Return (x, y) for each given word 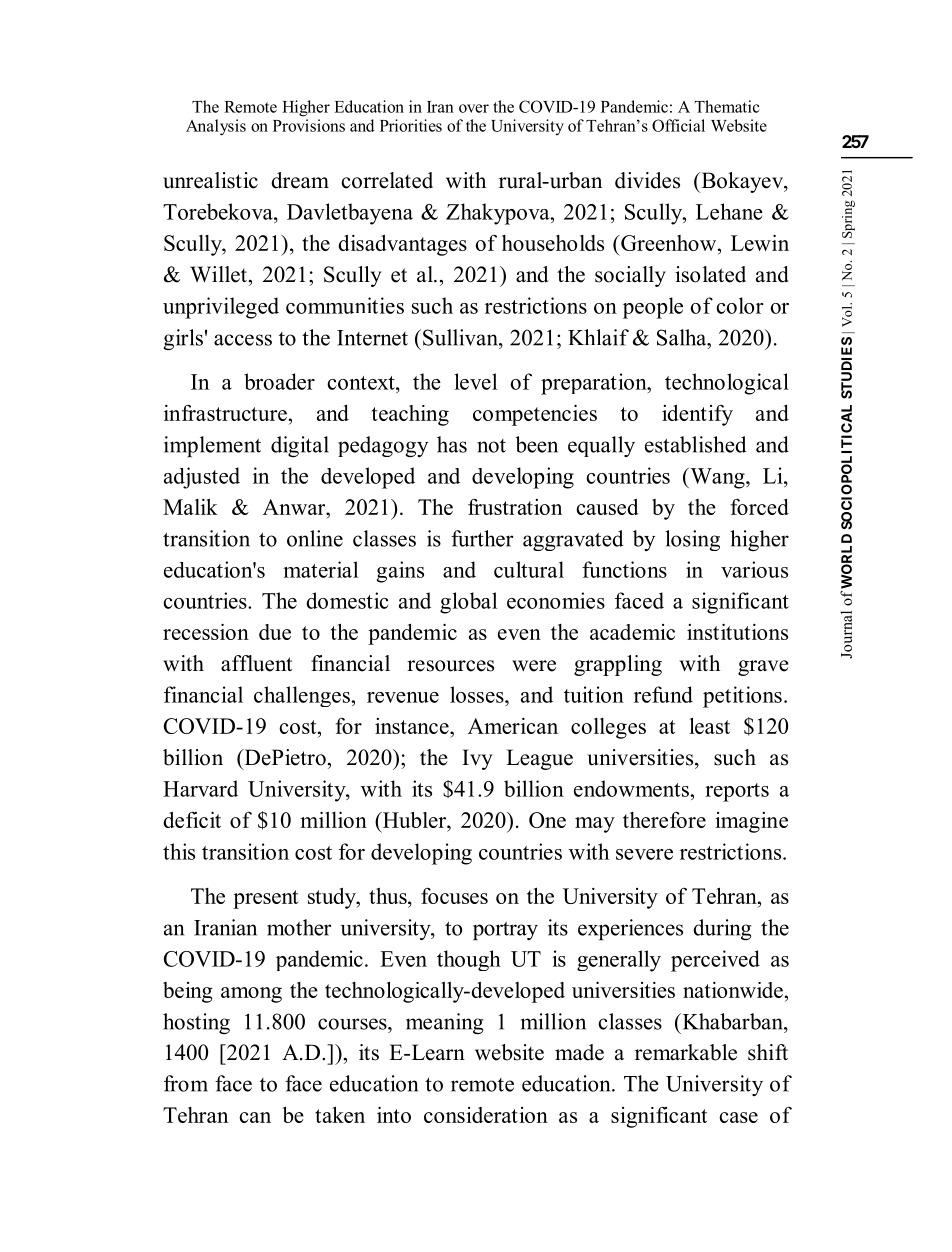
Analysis (216, 127)
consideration (486, 1115)
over (474, 108)
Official (678, 125)
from (186, 1083)
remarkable (686, 1052)
